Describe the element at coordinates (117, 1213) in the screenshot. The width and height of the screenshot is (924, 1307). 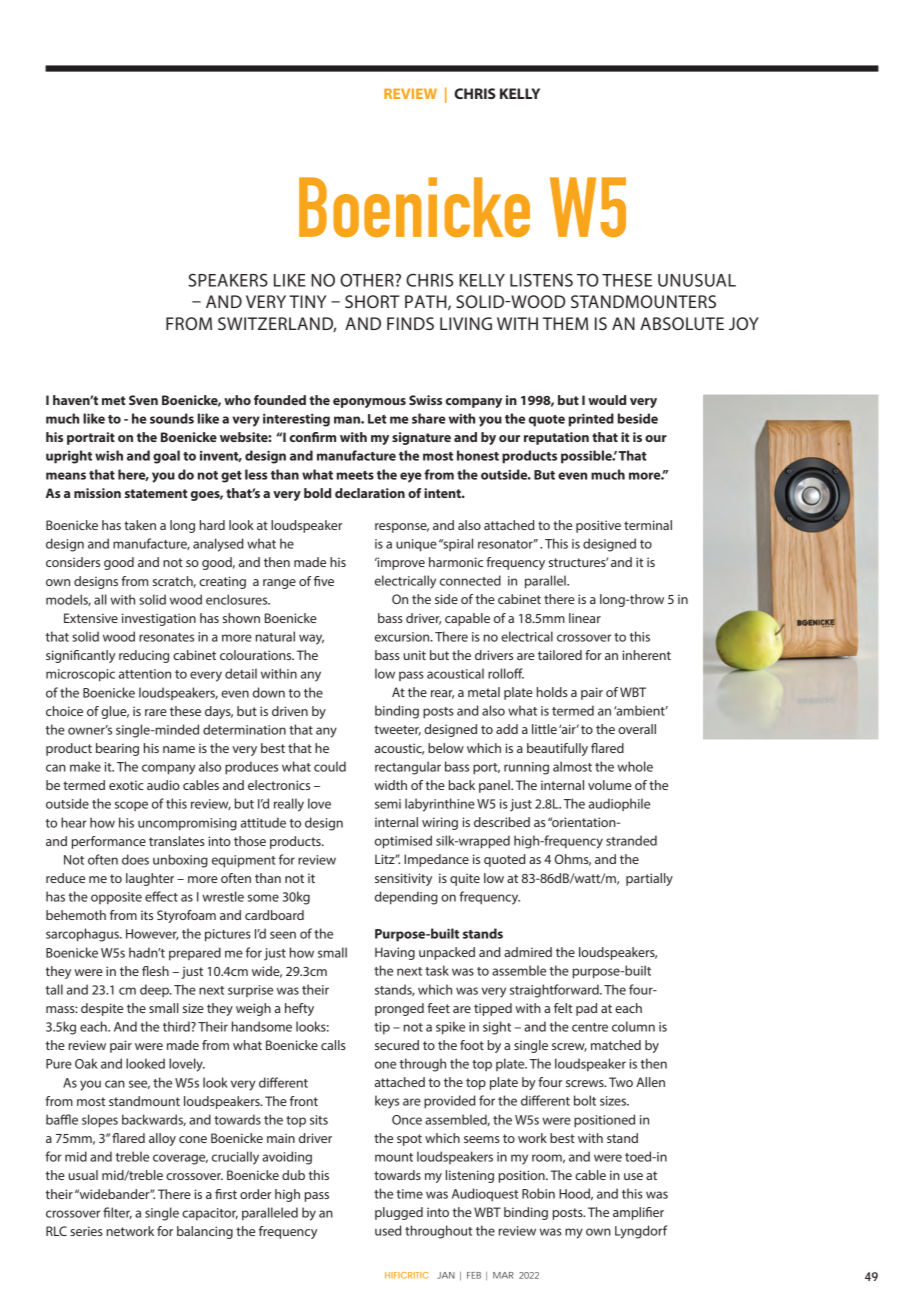
I see `filter` at that location.
